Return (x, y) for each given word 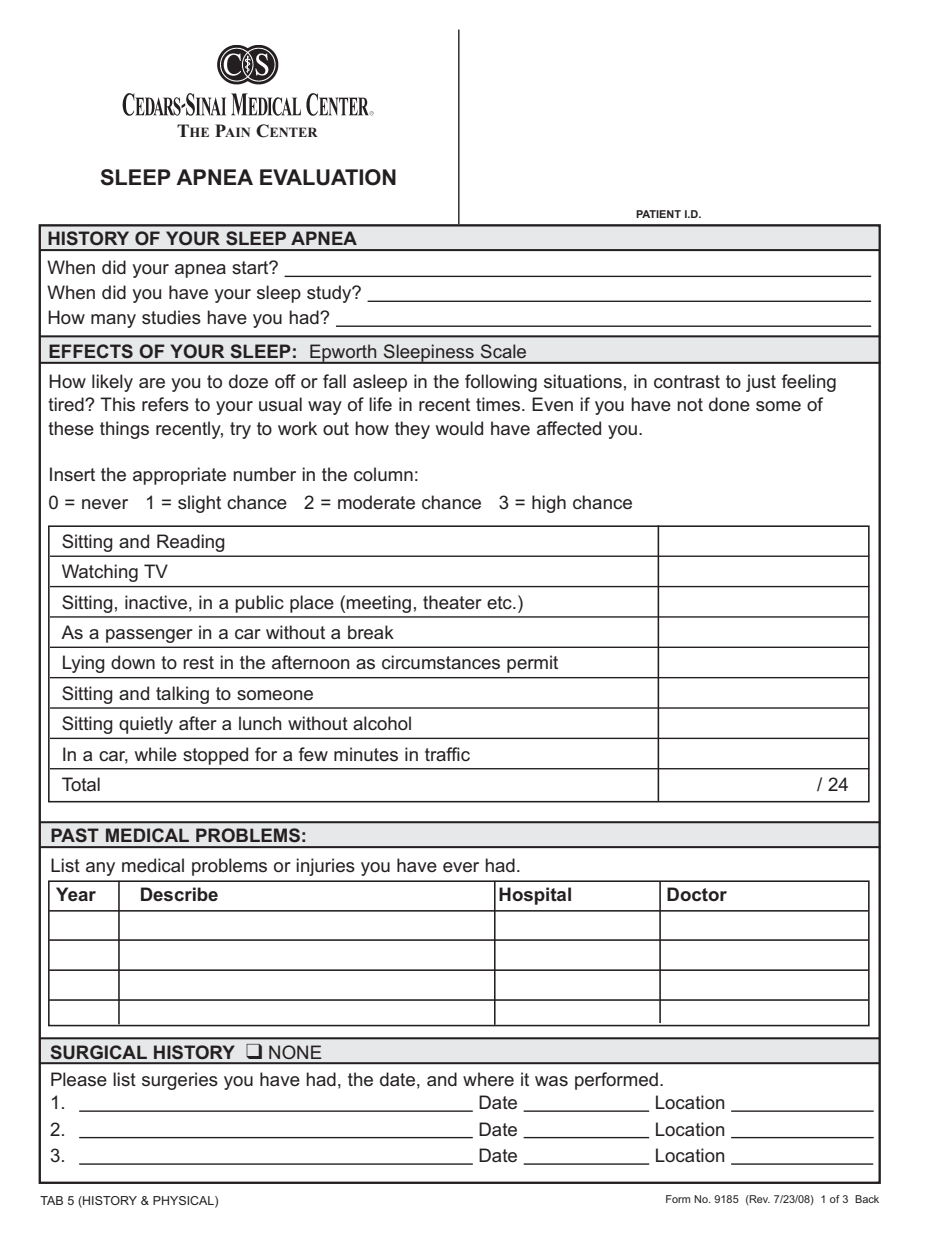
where (488, 1079)
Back (867, 1199)
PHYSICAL (184, 1201)
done (729, 404)
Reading (191, 543)
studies (171, 317)
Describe (179, 894)
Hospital (535, 896)
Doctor (697, 894)
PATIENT (658, 214)
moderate (376, 502)
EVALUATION (328, 177)
